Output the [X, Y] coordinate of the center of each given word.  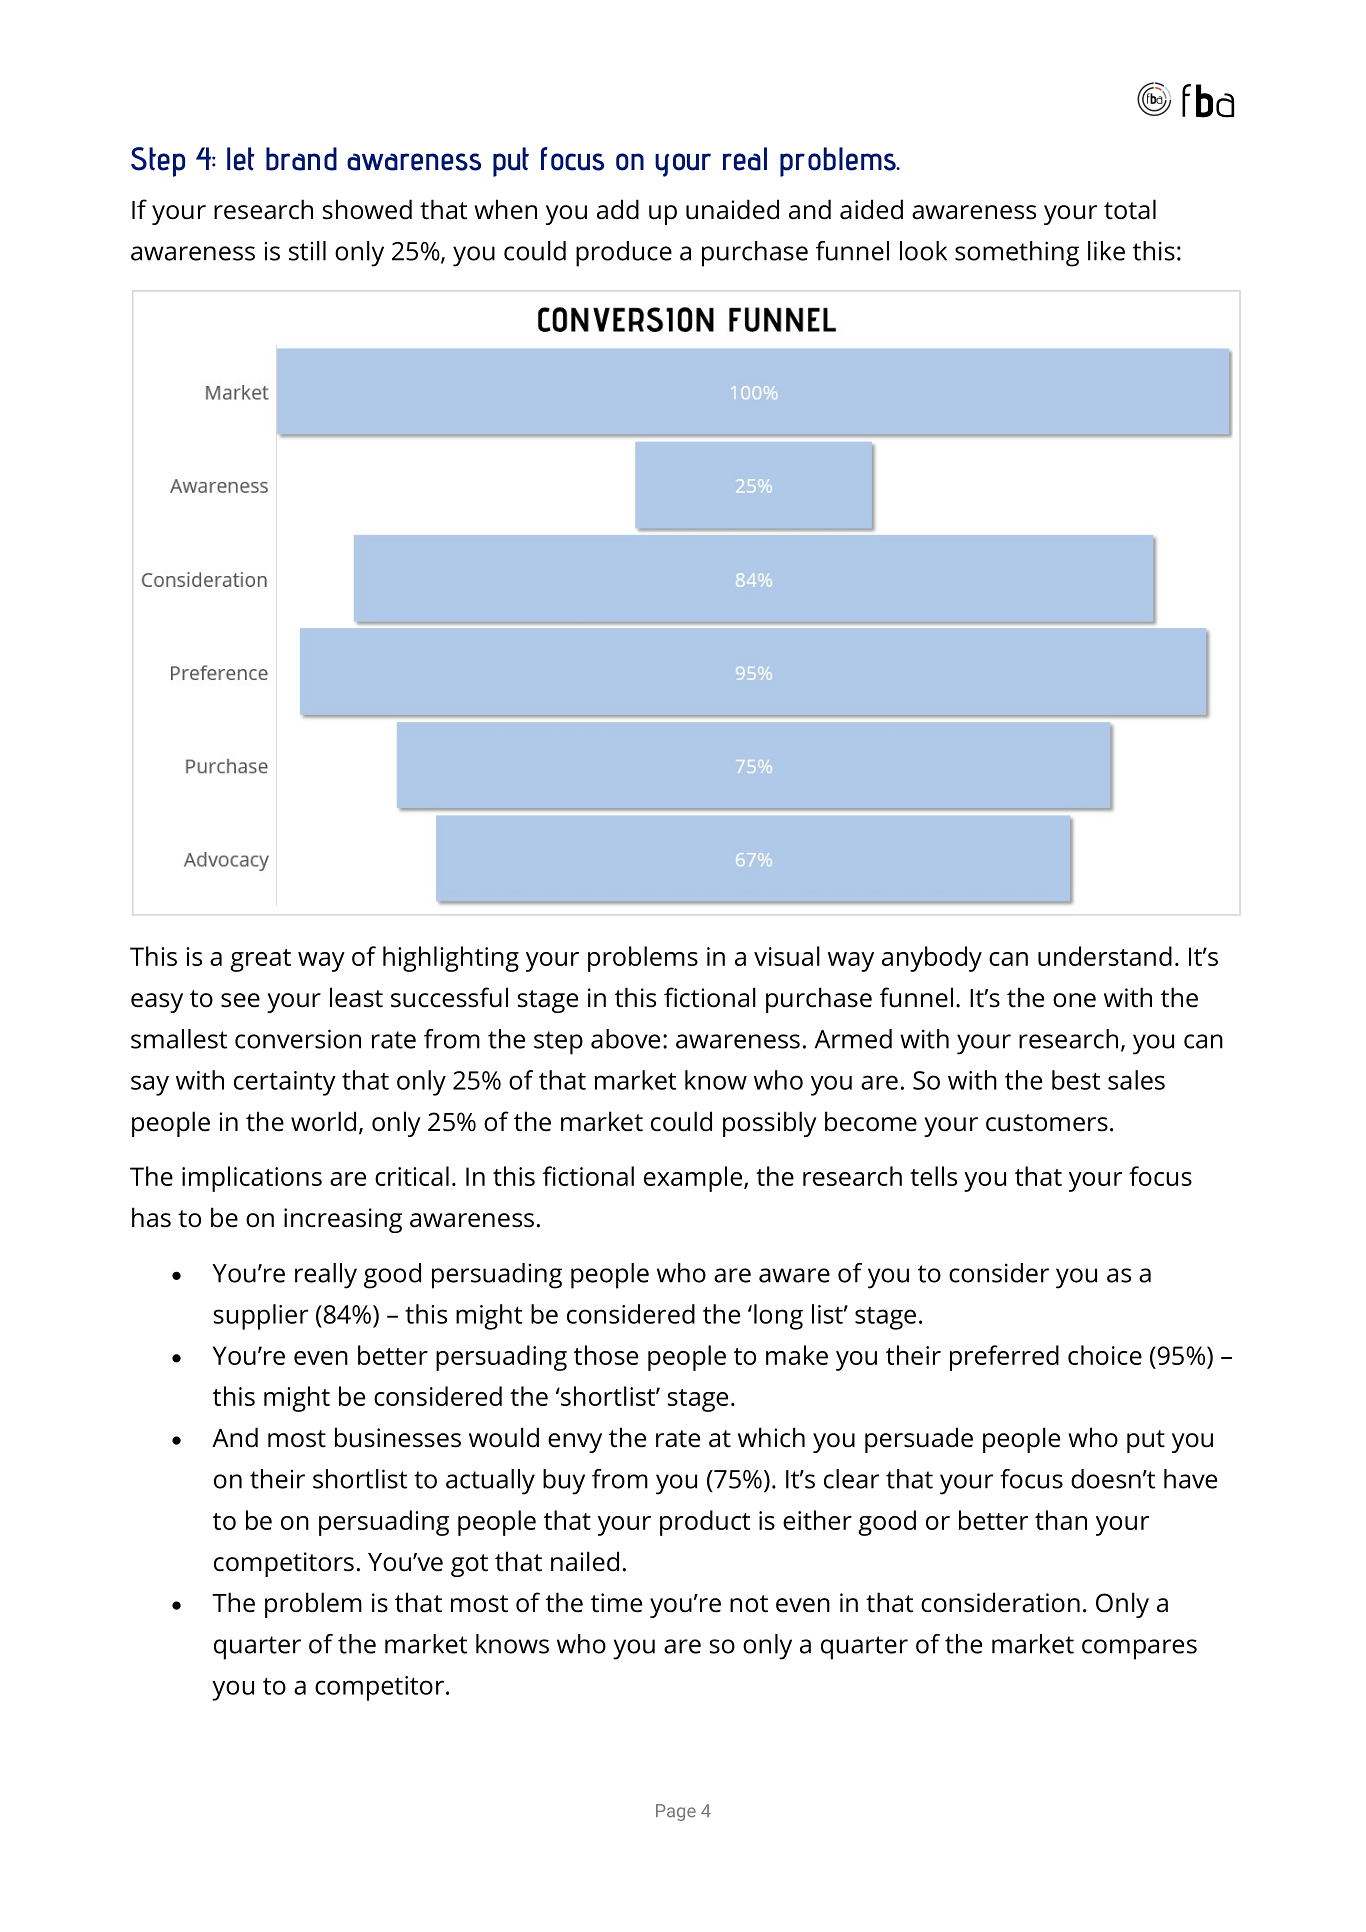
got [469, 1565]
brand [301, 159]
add [618, 209]
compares [1139, 1649]
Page [676, 1812]
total [1130, 209]
